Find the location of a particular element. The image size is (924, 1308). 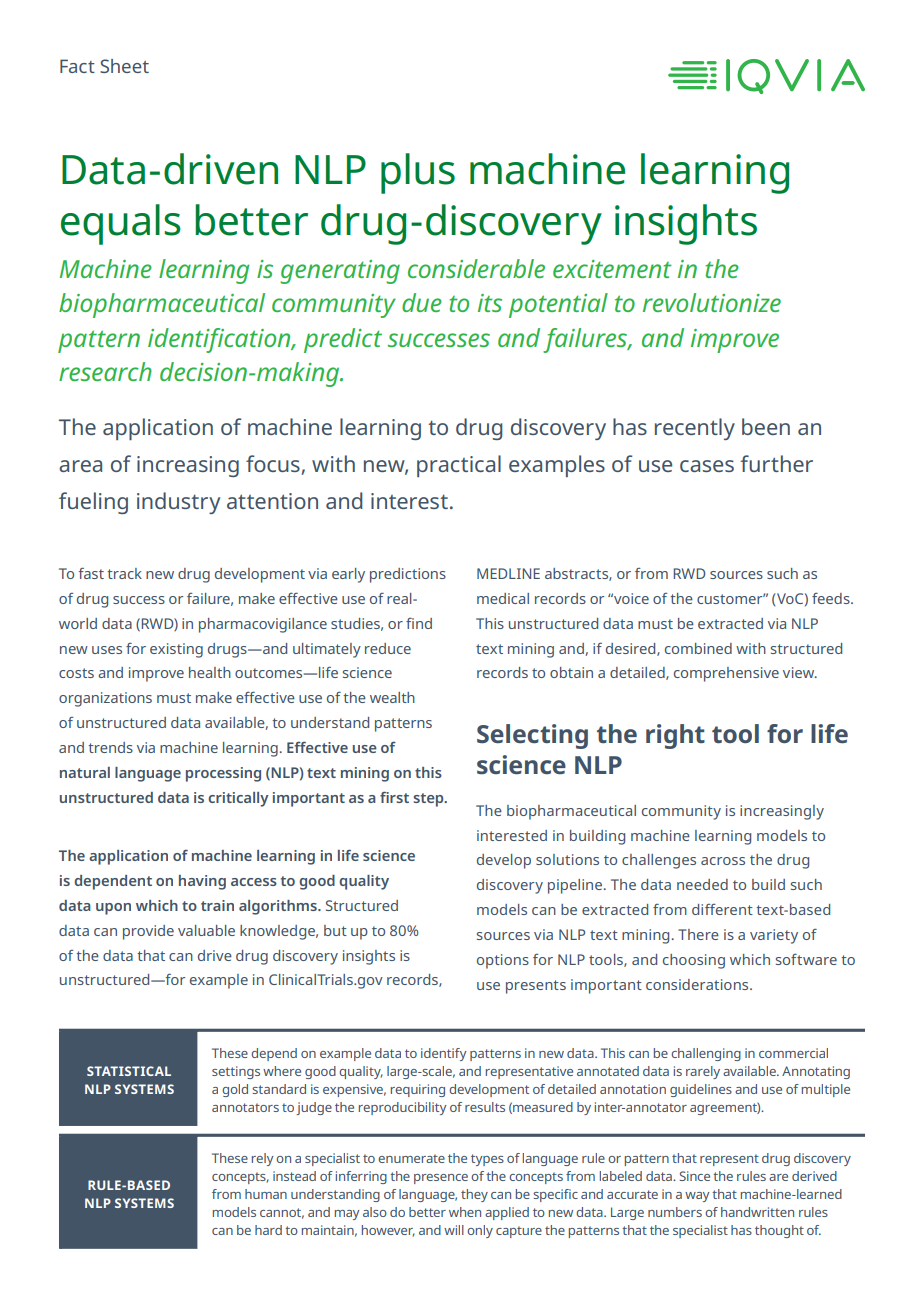

different is located at coordinates (722, 909).
